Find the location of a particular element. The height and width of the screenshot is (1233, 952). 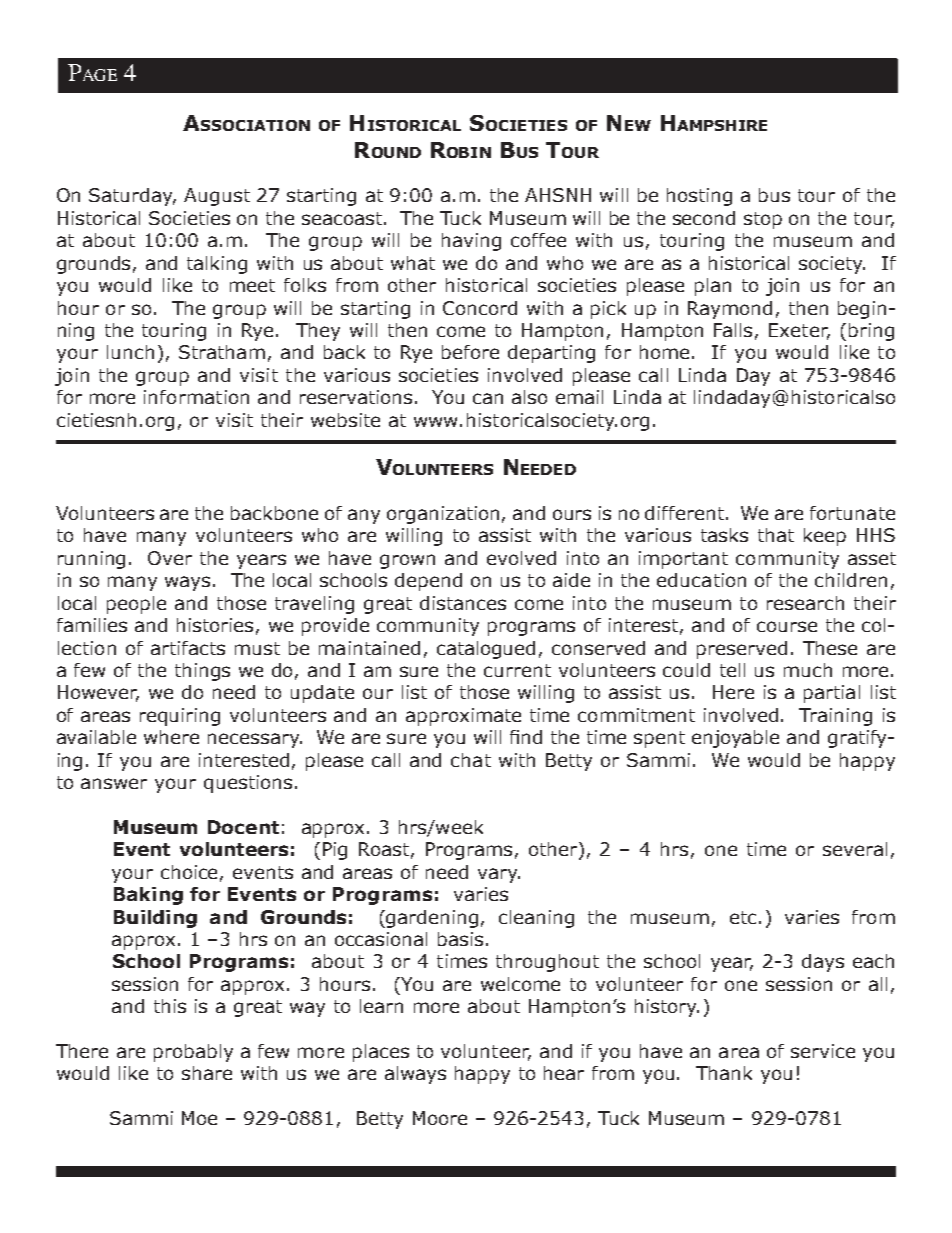

can is located at coordinates (488, 398).
